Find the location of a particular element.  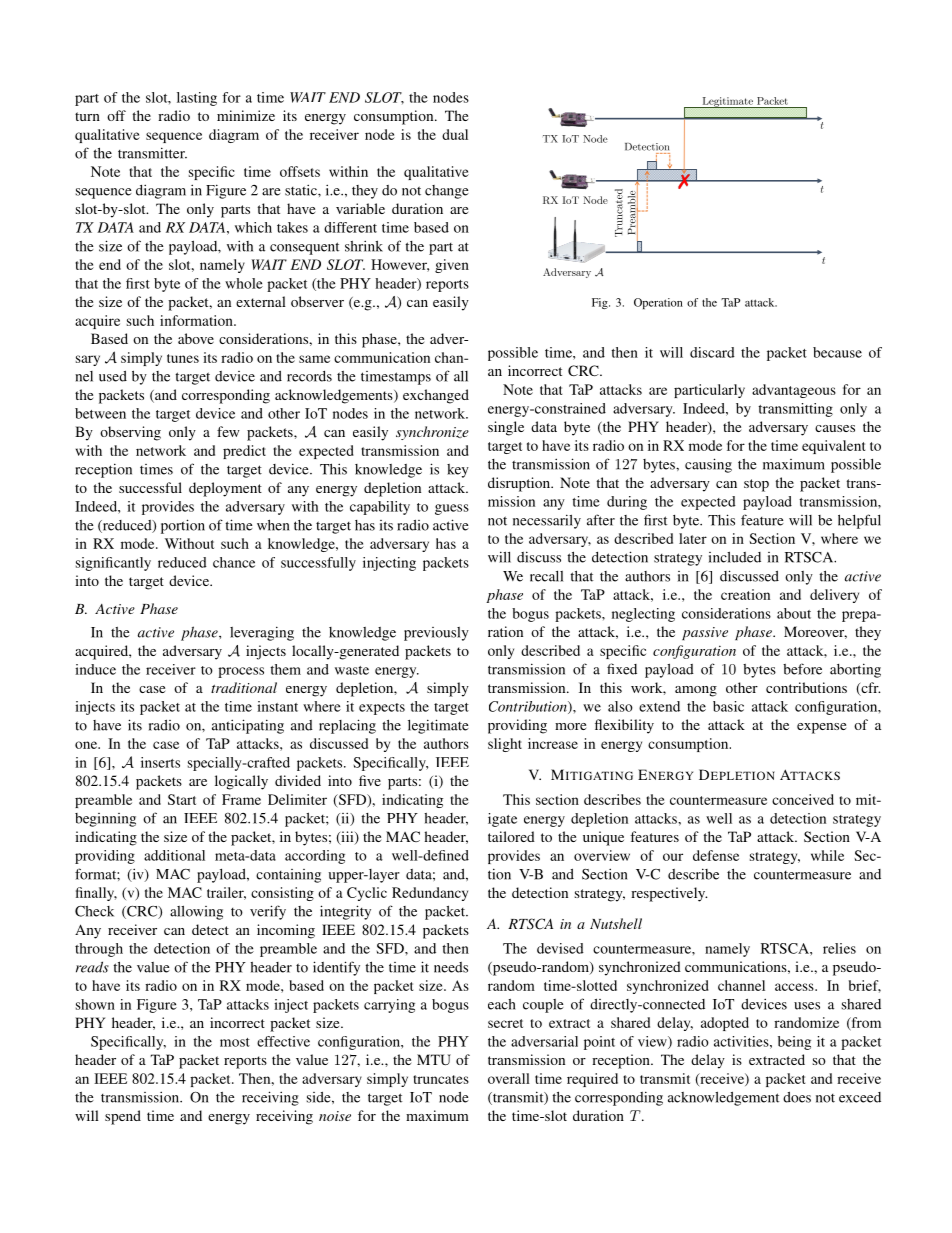

because is located at coordinates (837, 352).
